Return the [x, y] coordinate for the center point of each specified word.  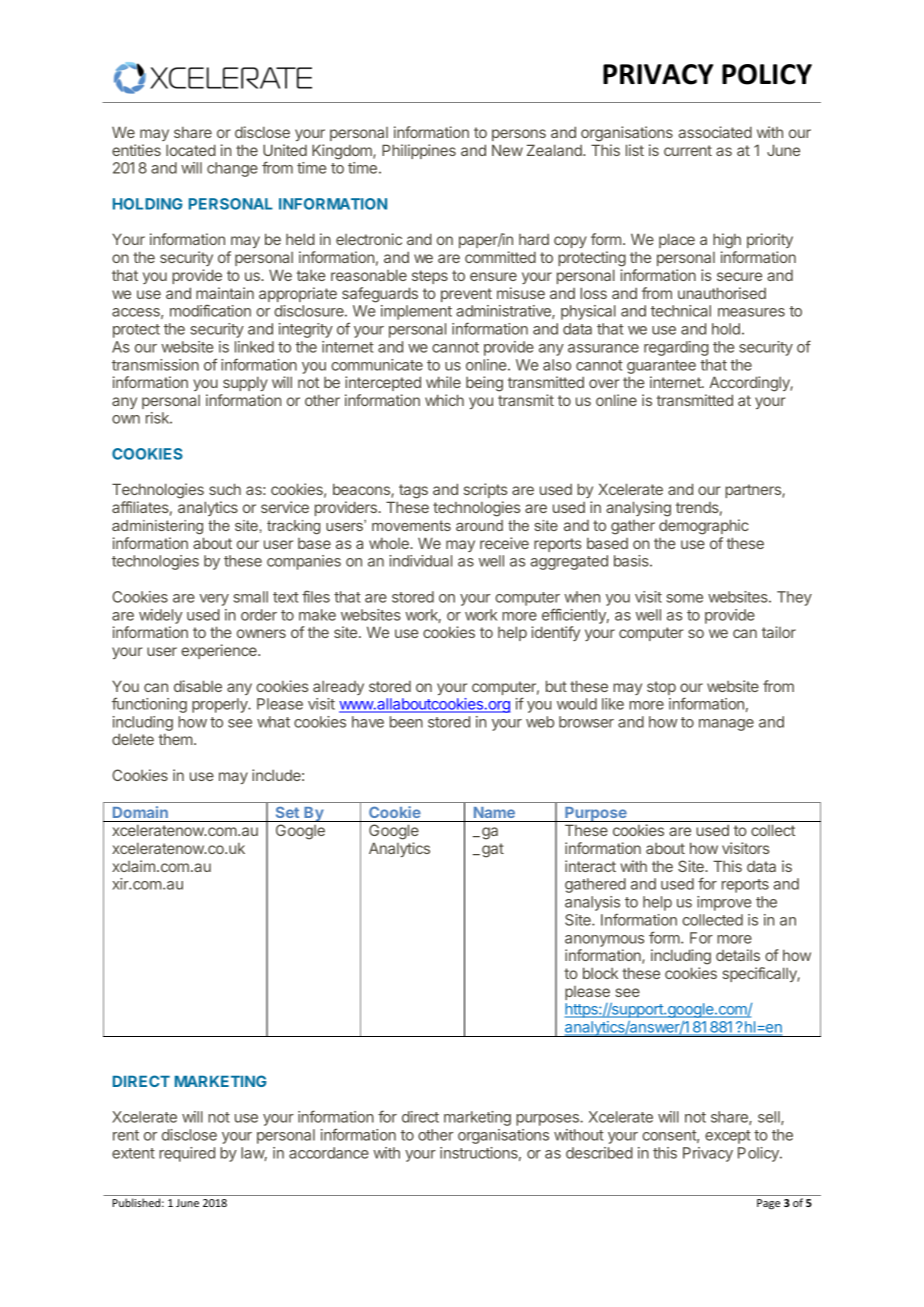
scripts [485, 490]
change [232, 169]
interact [590, 866]
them [176, 739]
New [507, 150]
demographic [704, 527]
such [225, 489]
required [187, 1154]
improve [724, 903]
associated [715, 132]
